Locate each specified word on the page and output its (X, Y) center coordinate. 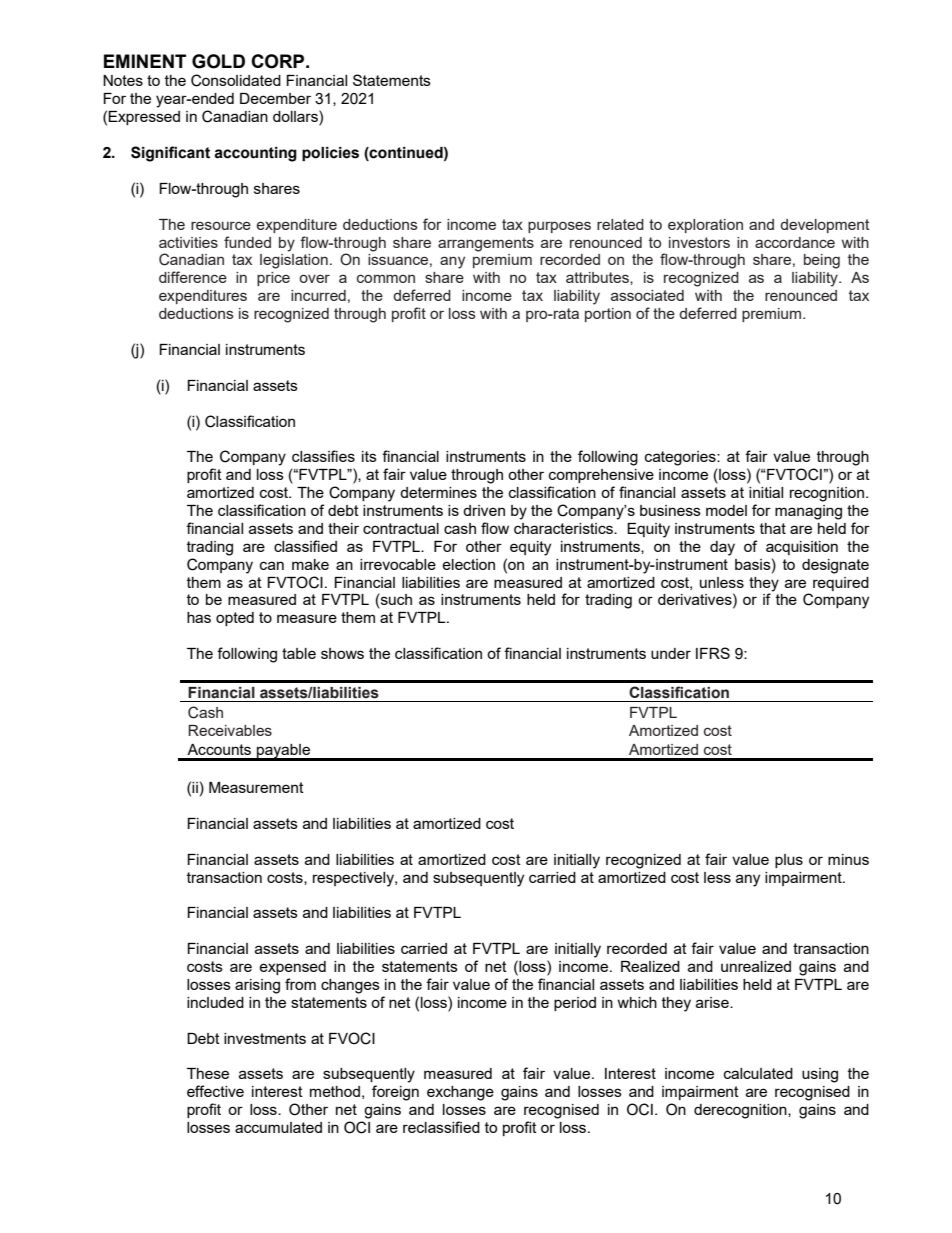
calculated (758, 1073)
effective (215, 1091)
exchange (460, 1093)
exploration (705, 226)
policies (330, 154)
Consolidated (236, 80)
